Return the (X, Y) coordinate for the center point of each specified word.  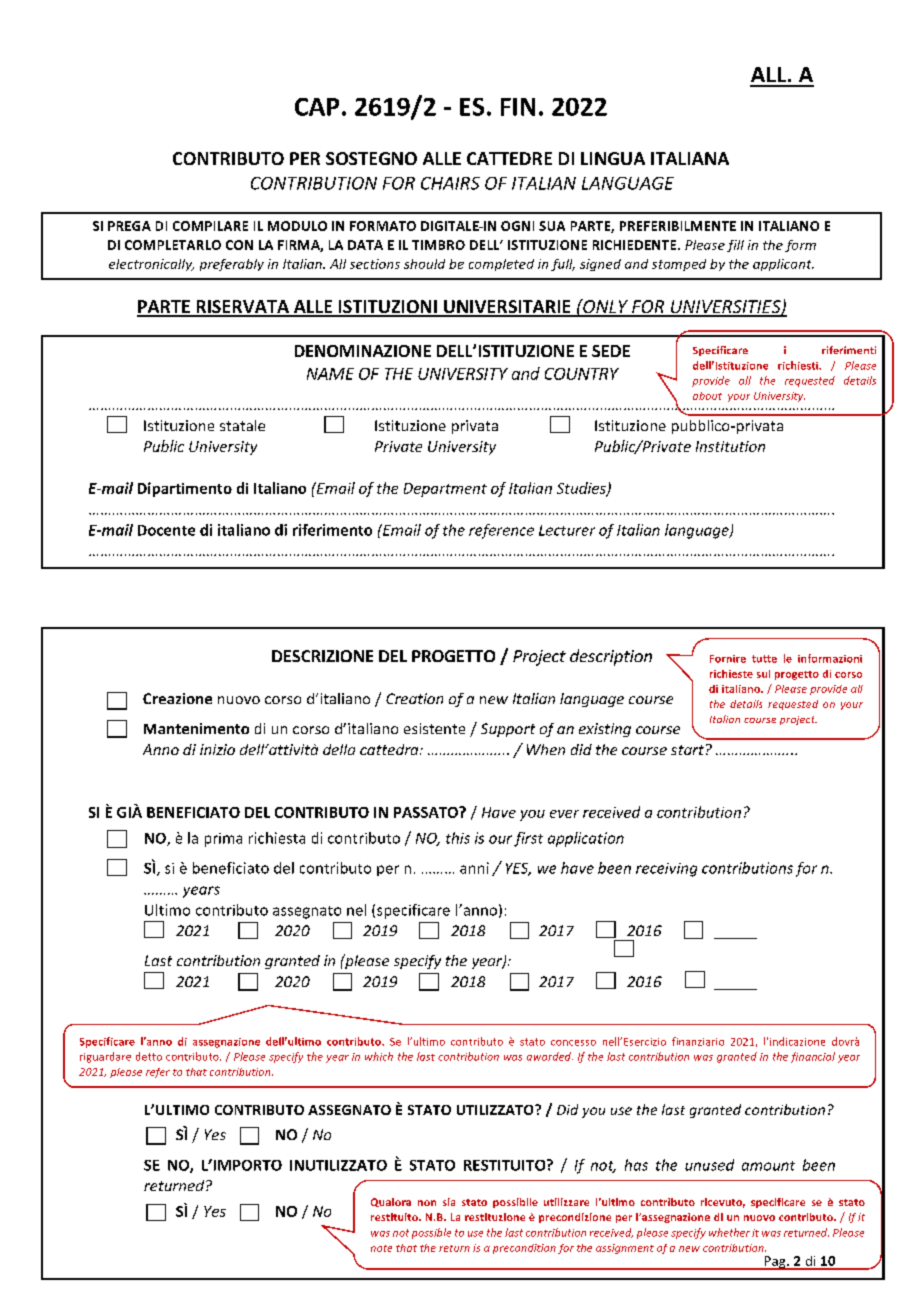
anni (474, 868)
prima (223, 840)
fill (735, 246)
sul (763, 674)
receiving (666, 870)
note (381, 1248)
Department (445, 490)
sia (449, 1202)
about (707, 396)
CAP (317, 107)
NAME (330, 374)
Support (508, 730)
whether (729, 1232)
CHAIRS (450, 183)
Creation (414, 698)
